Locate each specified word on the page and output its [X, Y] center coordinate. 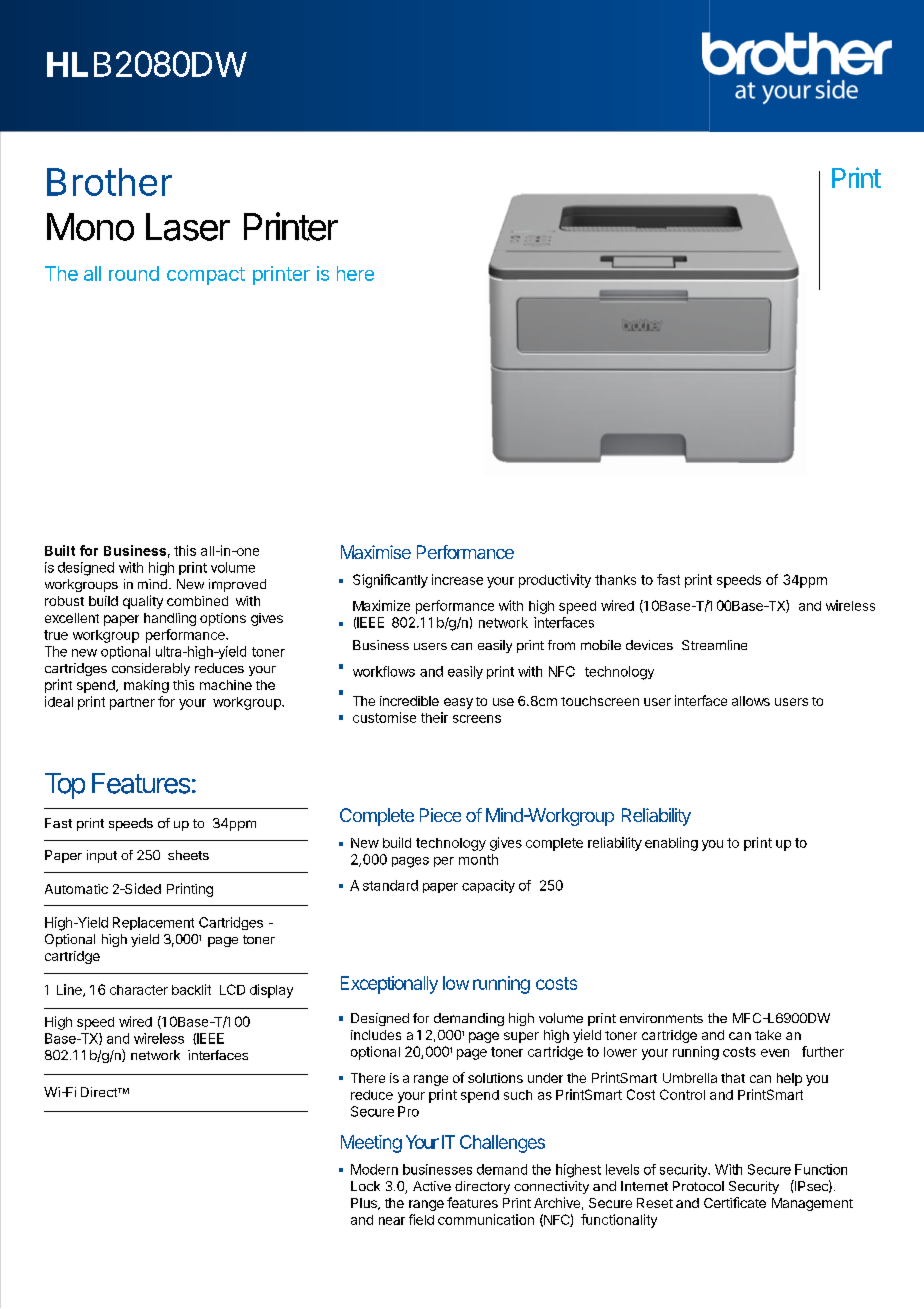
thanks [615, 580]
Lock [365, 1186]
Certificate [735, 1202]
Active [432, 1186]
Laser [188, 227]
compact [206, 276]
